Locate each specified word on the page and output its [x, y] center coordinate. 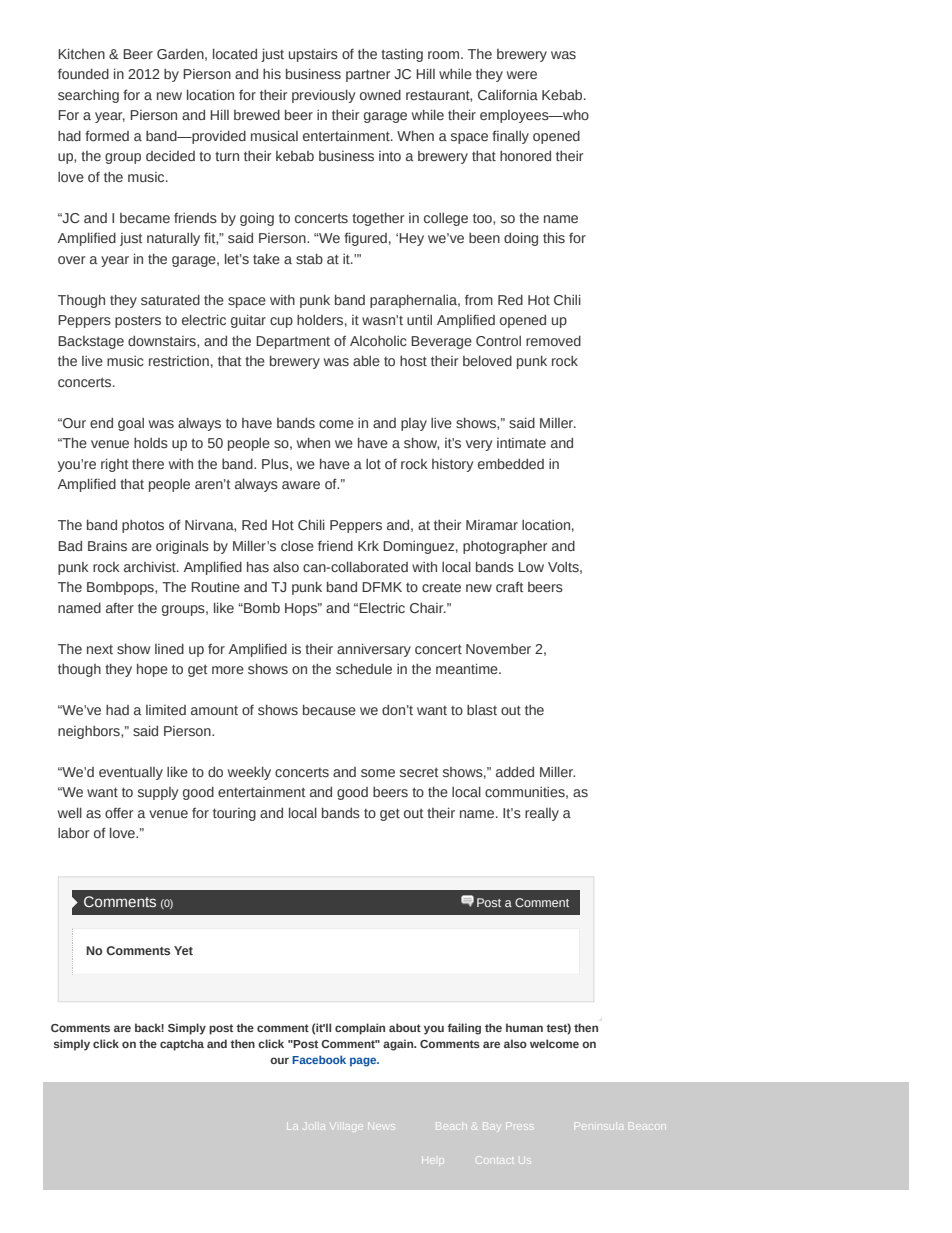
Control [498, 341]
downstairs [163, 341]
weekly [249, 773]
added [515, 772]
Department [293, 342]
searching [88, 96]
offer [119, 813]
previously [323, 96]
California [508, 95]
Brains [107, 545]
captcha [182, 1045]
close [297, 546]
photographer [505, 547]
